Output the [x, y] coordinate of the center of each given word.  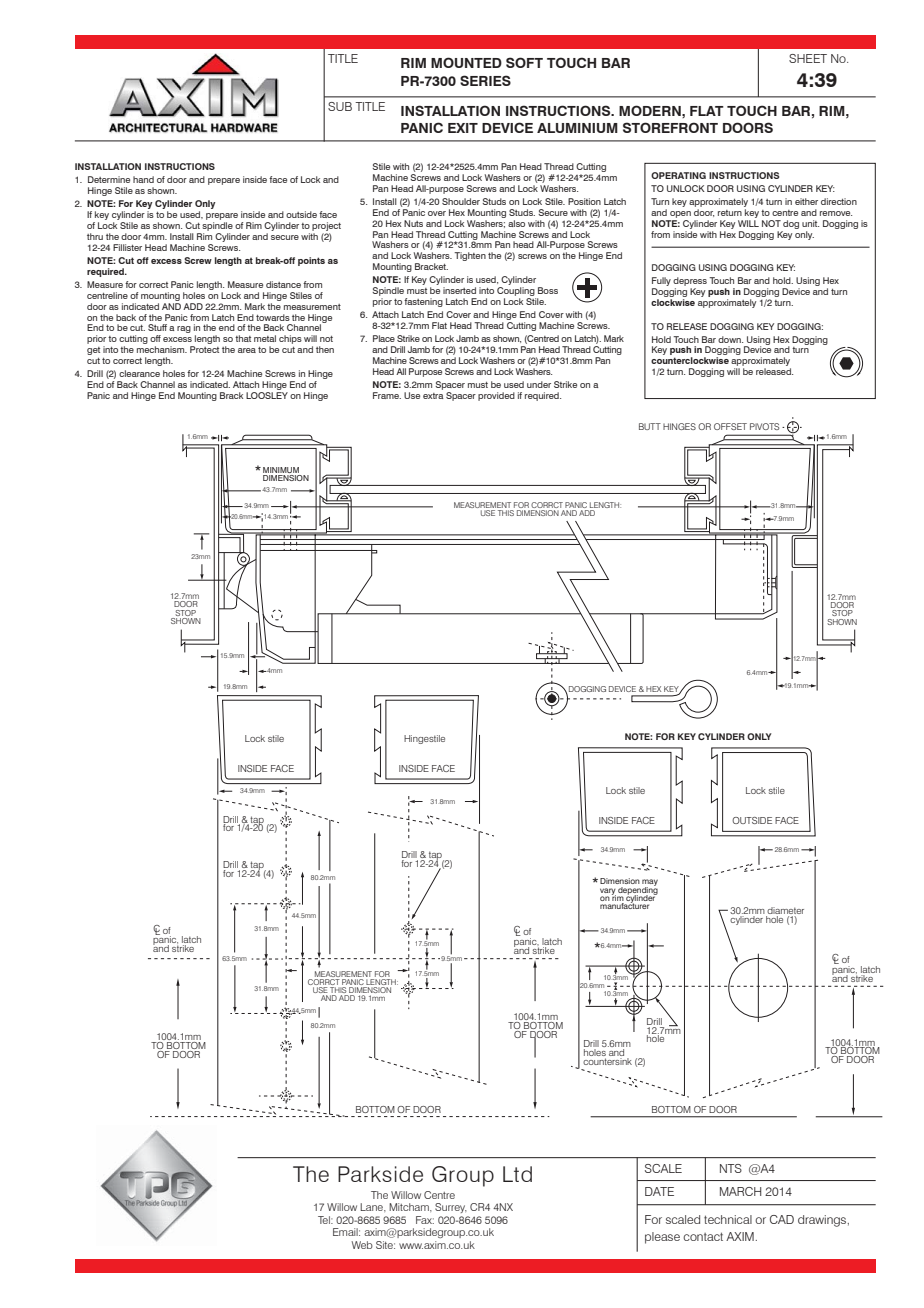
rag [184, 329]
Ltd [517, 1174]
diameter [785, 910]
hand [143, 179]
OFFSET [730, 426]
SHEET [808, 58]
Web [362, 1245]
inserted [459, 290]
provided [496, 396]
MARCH [740, 1191]
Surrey [451, 1208]
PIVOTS [764, 426]
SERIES [485, 80]
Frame [387, 395]
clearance [139, 373]
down [730, 339]
